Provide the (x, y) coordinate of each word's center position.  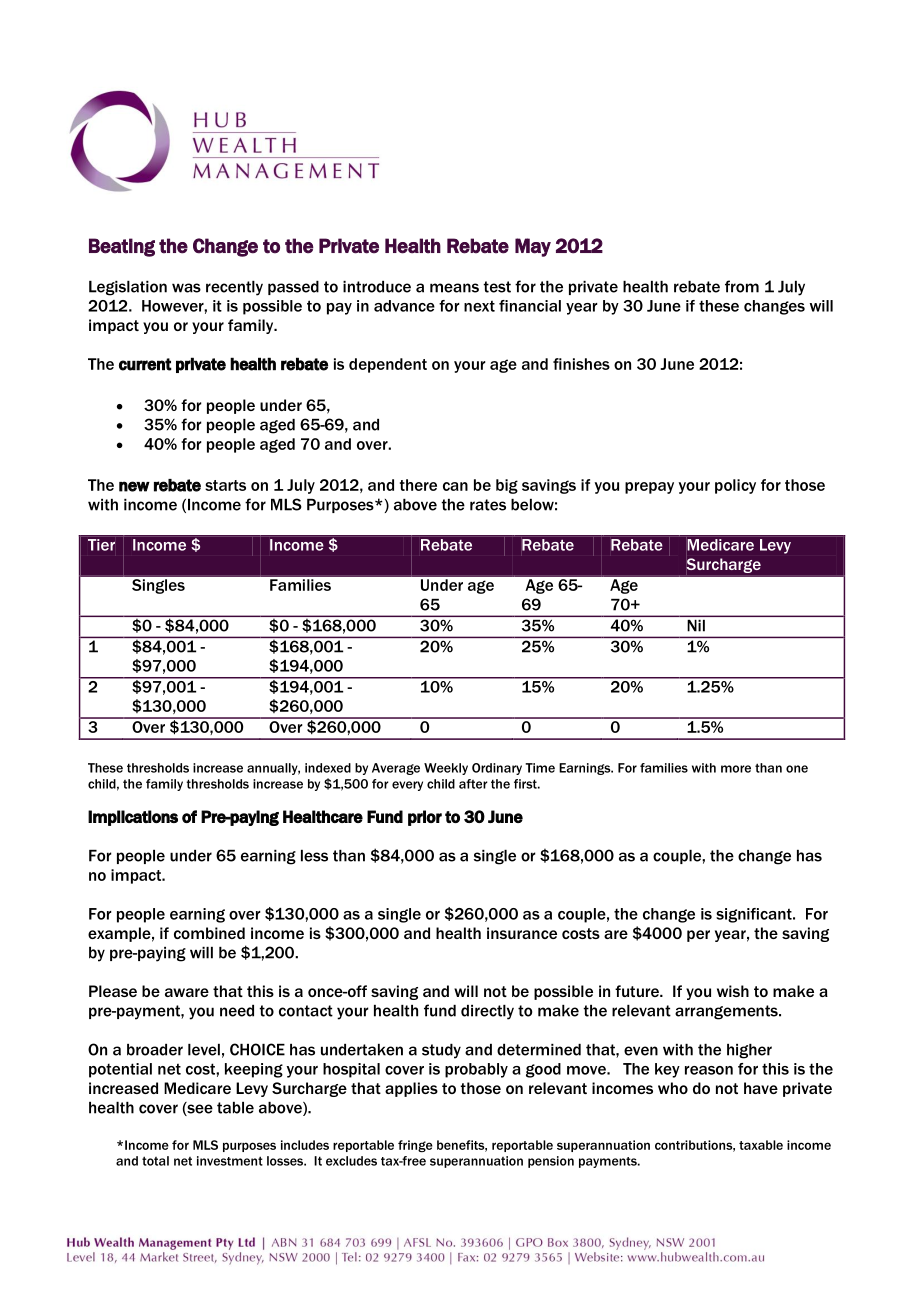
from (742, 286)
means (454, 288)
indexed (328, 768)
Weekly (446, 769)
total (155, 1161)
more (736, 769)
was (186, 288)
